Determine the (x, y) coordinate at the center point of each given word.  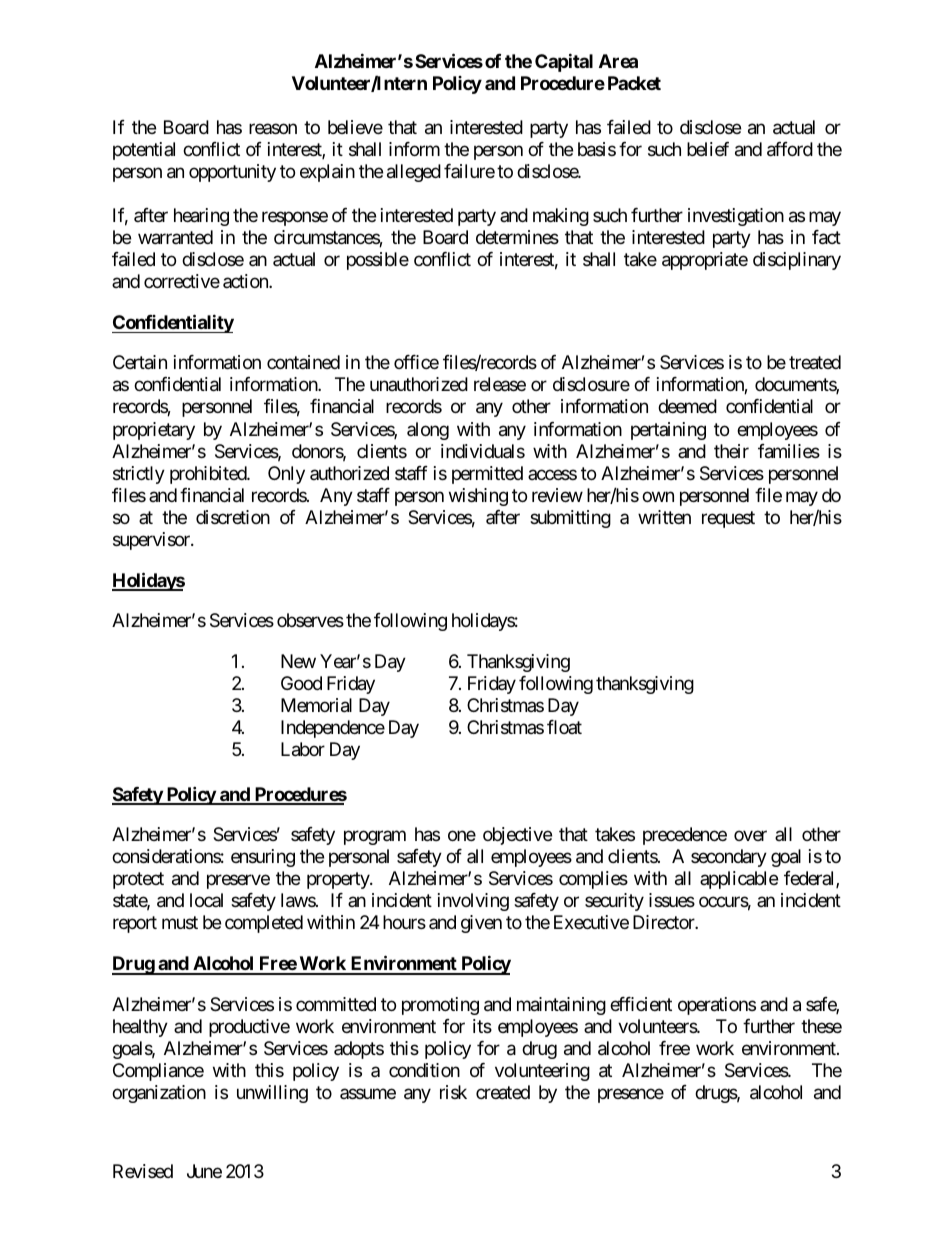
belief (708, 149)
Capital (564, 62)
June (204, 1171)
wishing (478, 497)
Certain (140, 362)
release (500, 384)
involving (473, 902)
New (298, 661)
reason (273, 128)
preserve (238, 881)
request (728, 519)
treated (815, 362)
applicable (739, 880)
